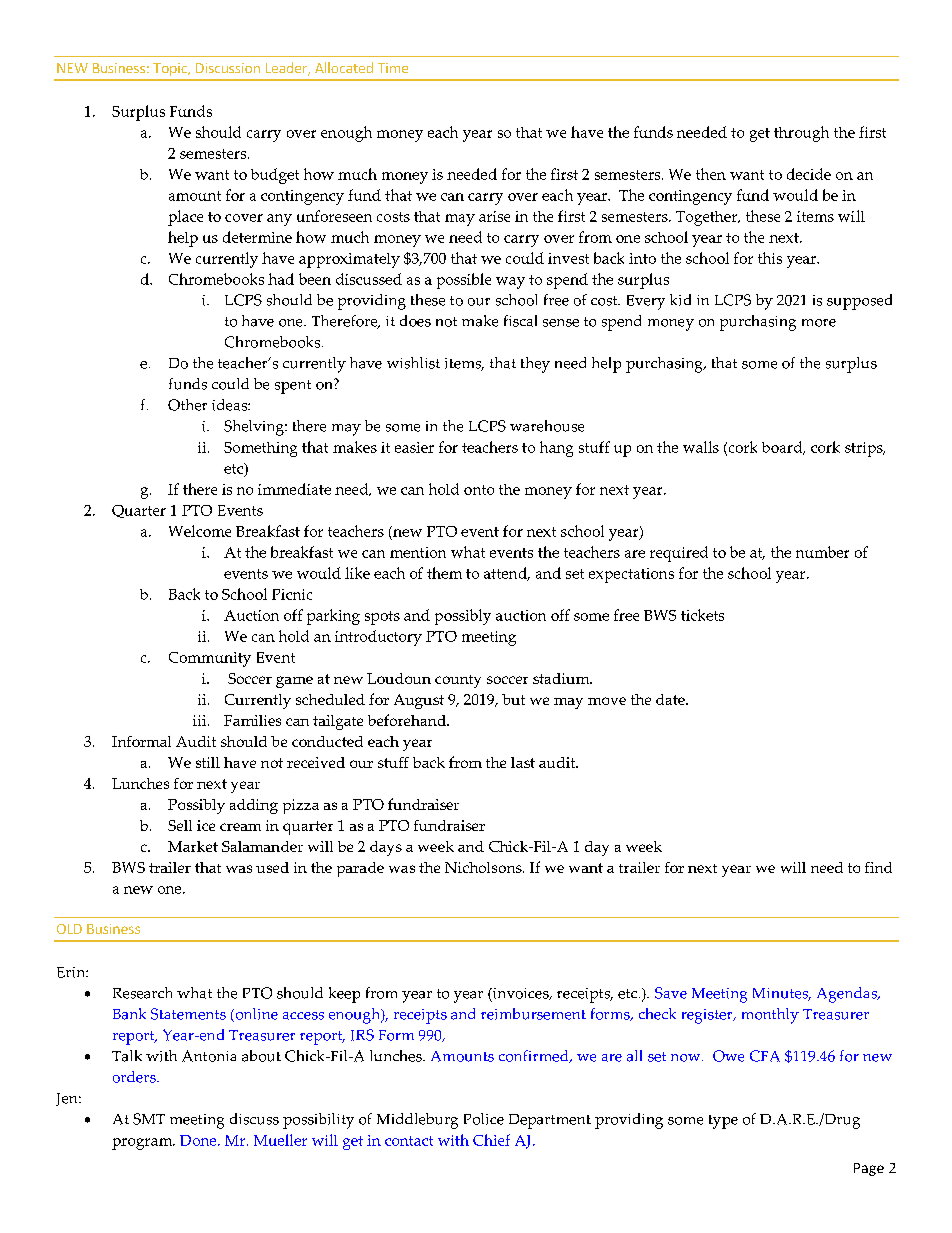 This page has width=952, height=1233. What do you see at coordinates (702, 615) in the page?
I see `tickets` at bounding box center [702, 615].
